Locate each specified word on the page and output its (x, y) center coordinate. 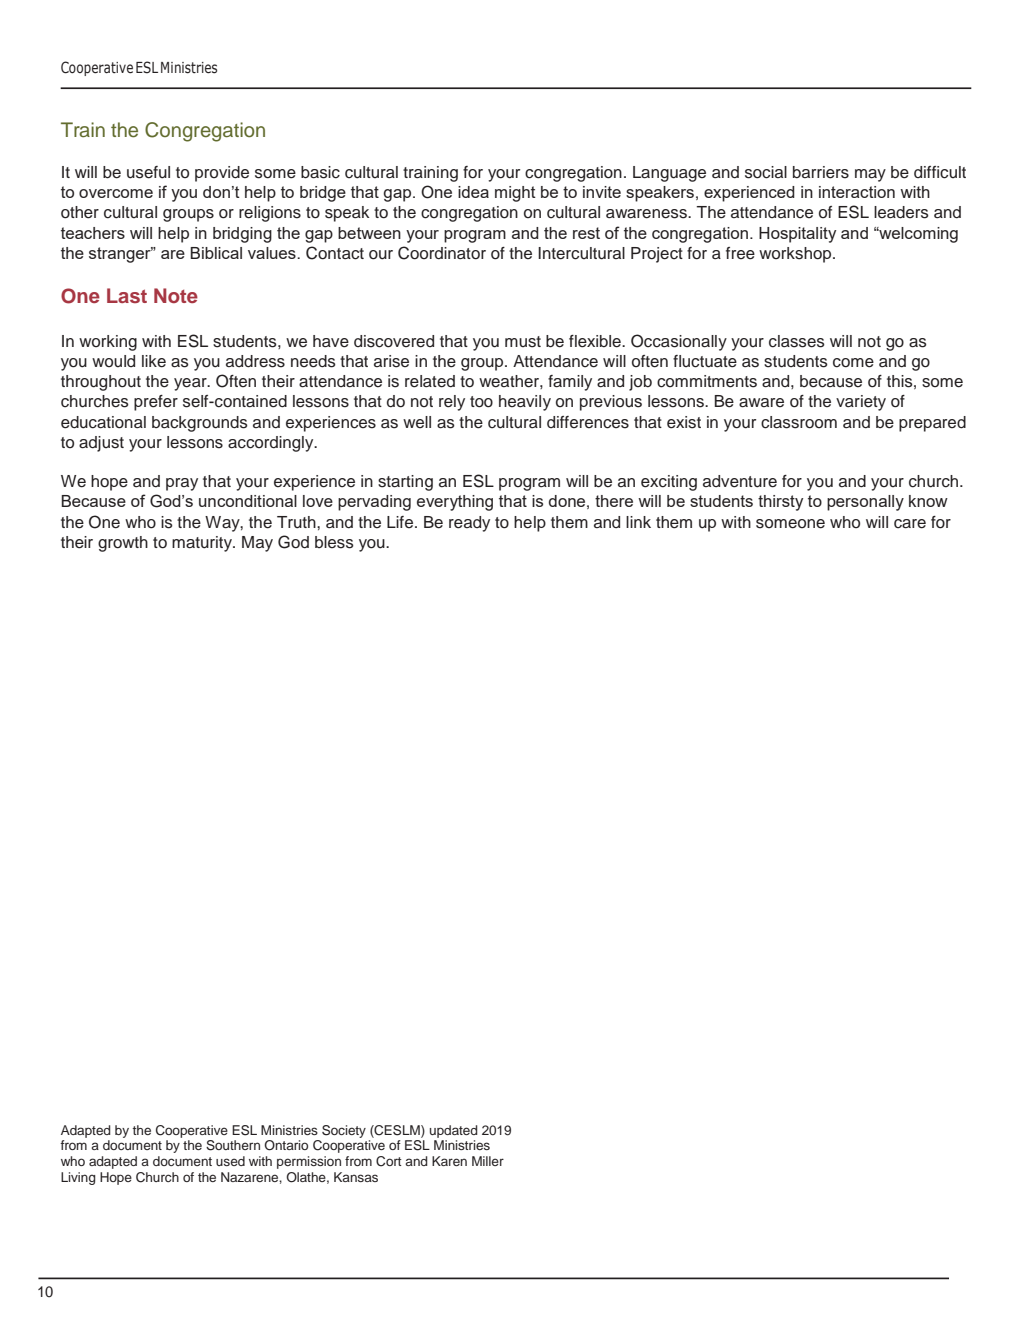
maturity (203, 544)
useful (148, 172)
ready (469, 524)
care (910, 524)
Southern (233, 1145)
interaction (857, 192)
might (515, 194)
